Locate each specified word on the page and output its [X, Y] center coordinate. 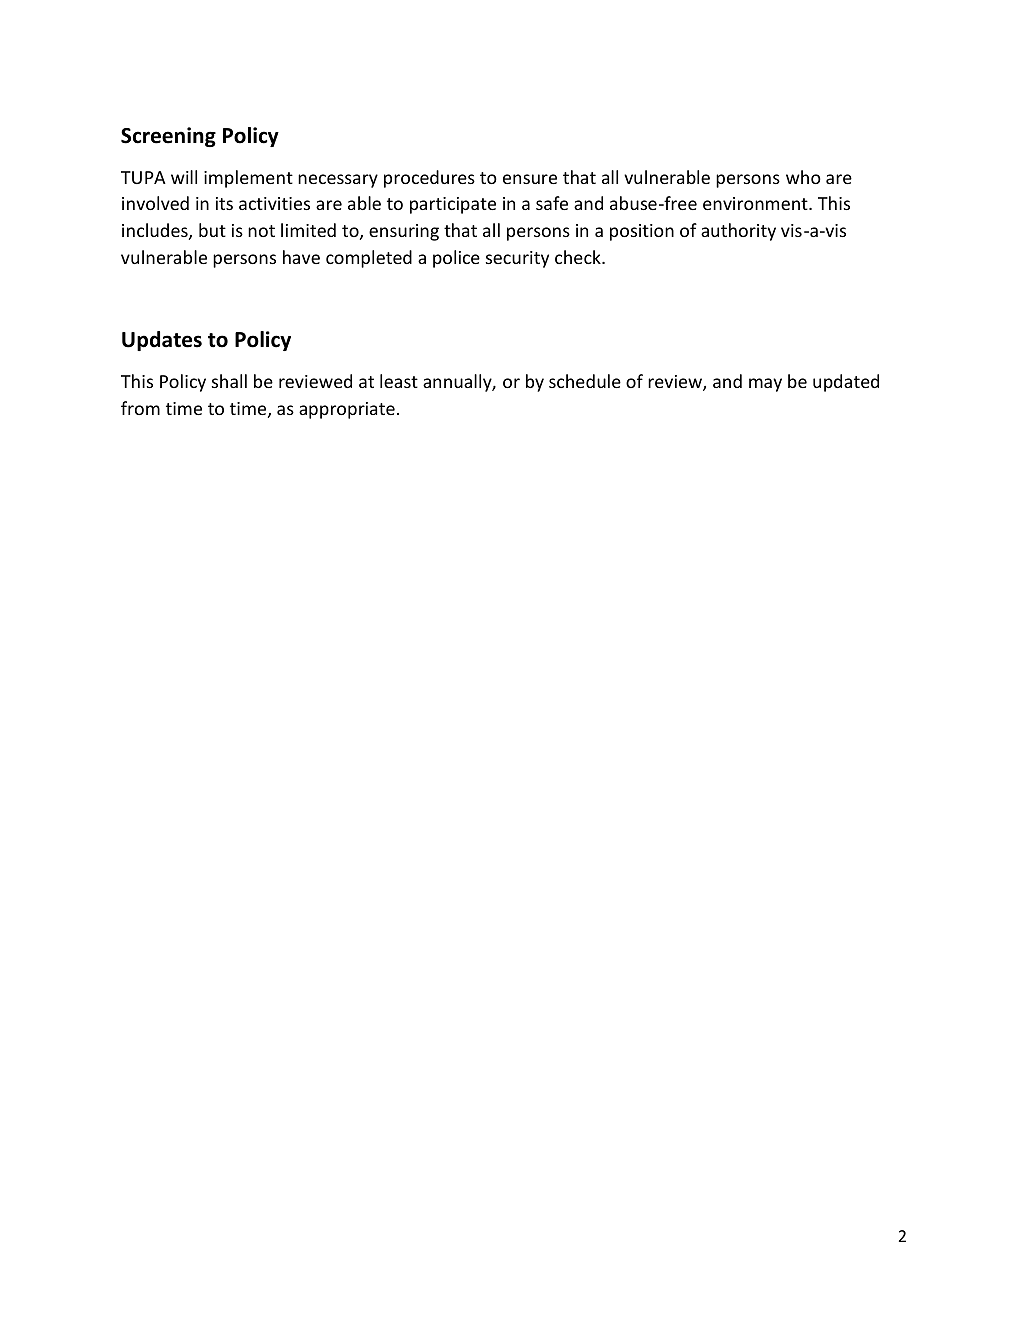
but [212, 230]
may [765, 385]
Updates [162, 341]
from [140, 408]
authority [738, 232]
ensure [530, 179]
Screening [168, 137]
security [517, 259]
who [803, 177]
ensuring [404, 232]
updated [846, 383]
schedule [585, 381]
